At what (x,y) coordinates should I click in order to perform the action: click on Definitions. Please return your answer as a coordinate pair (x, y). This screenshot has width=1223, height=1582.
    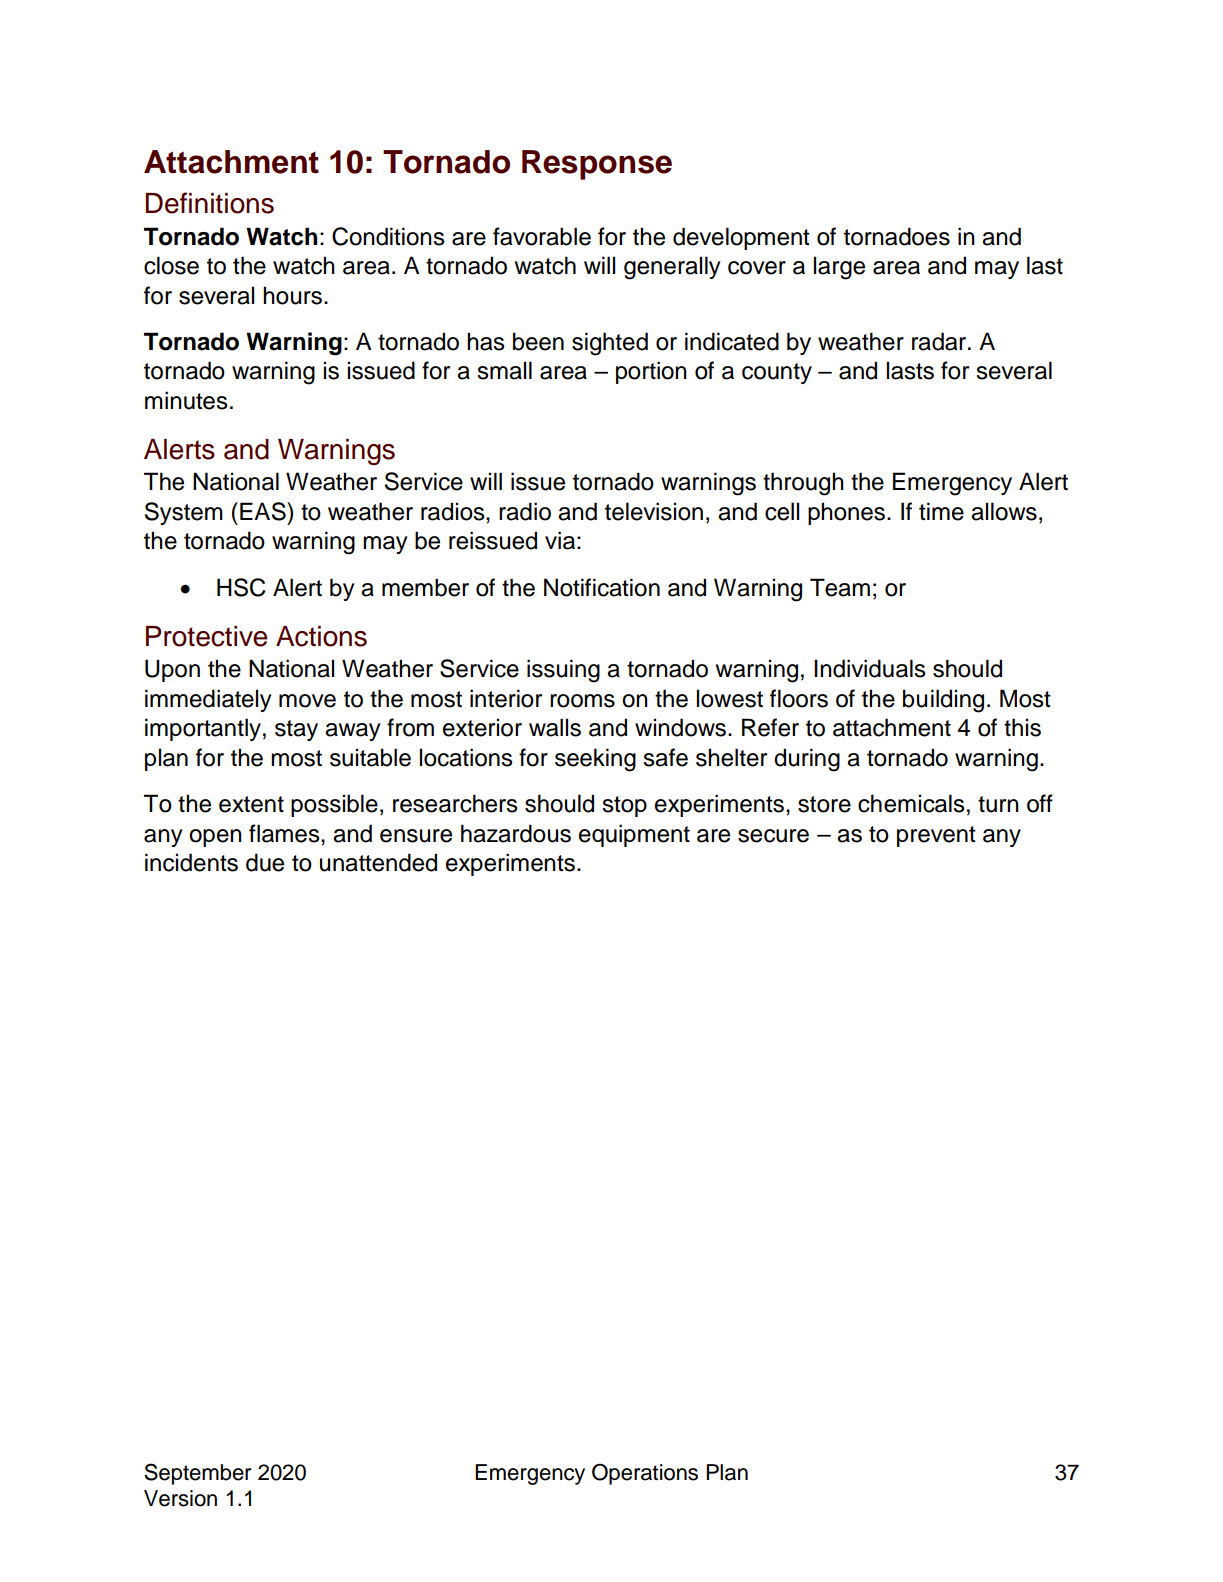
    Looking at the image, I should click on (210, 203).
